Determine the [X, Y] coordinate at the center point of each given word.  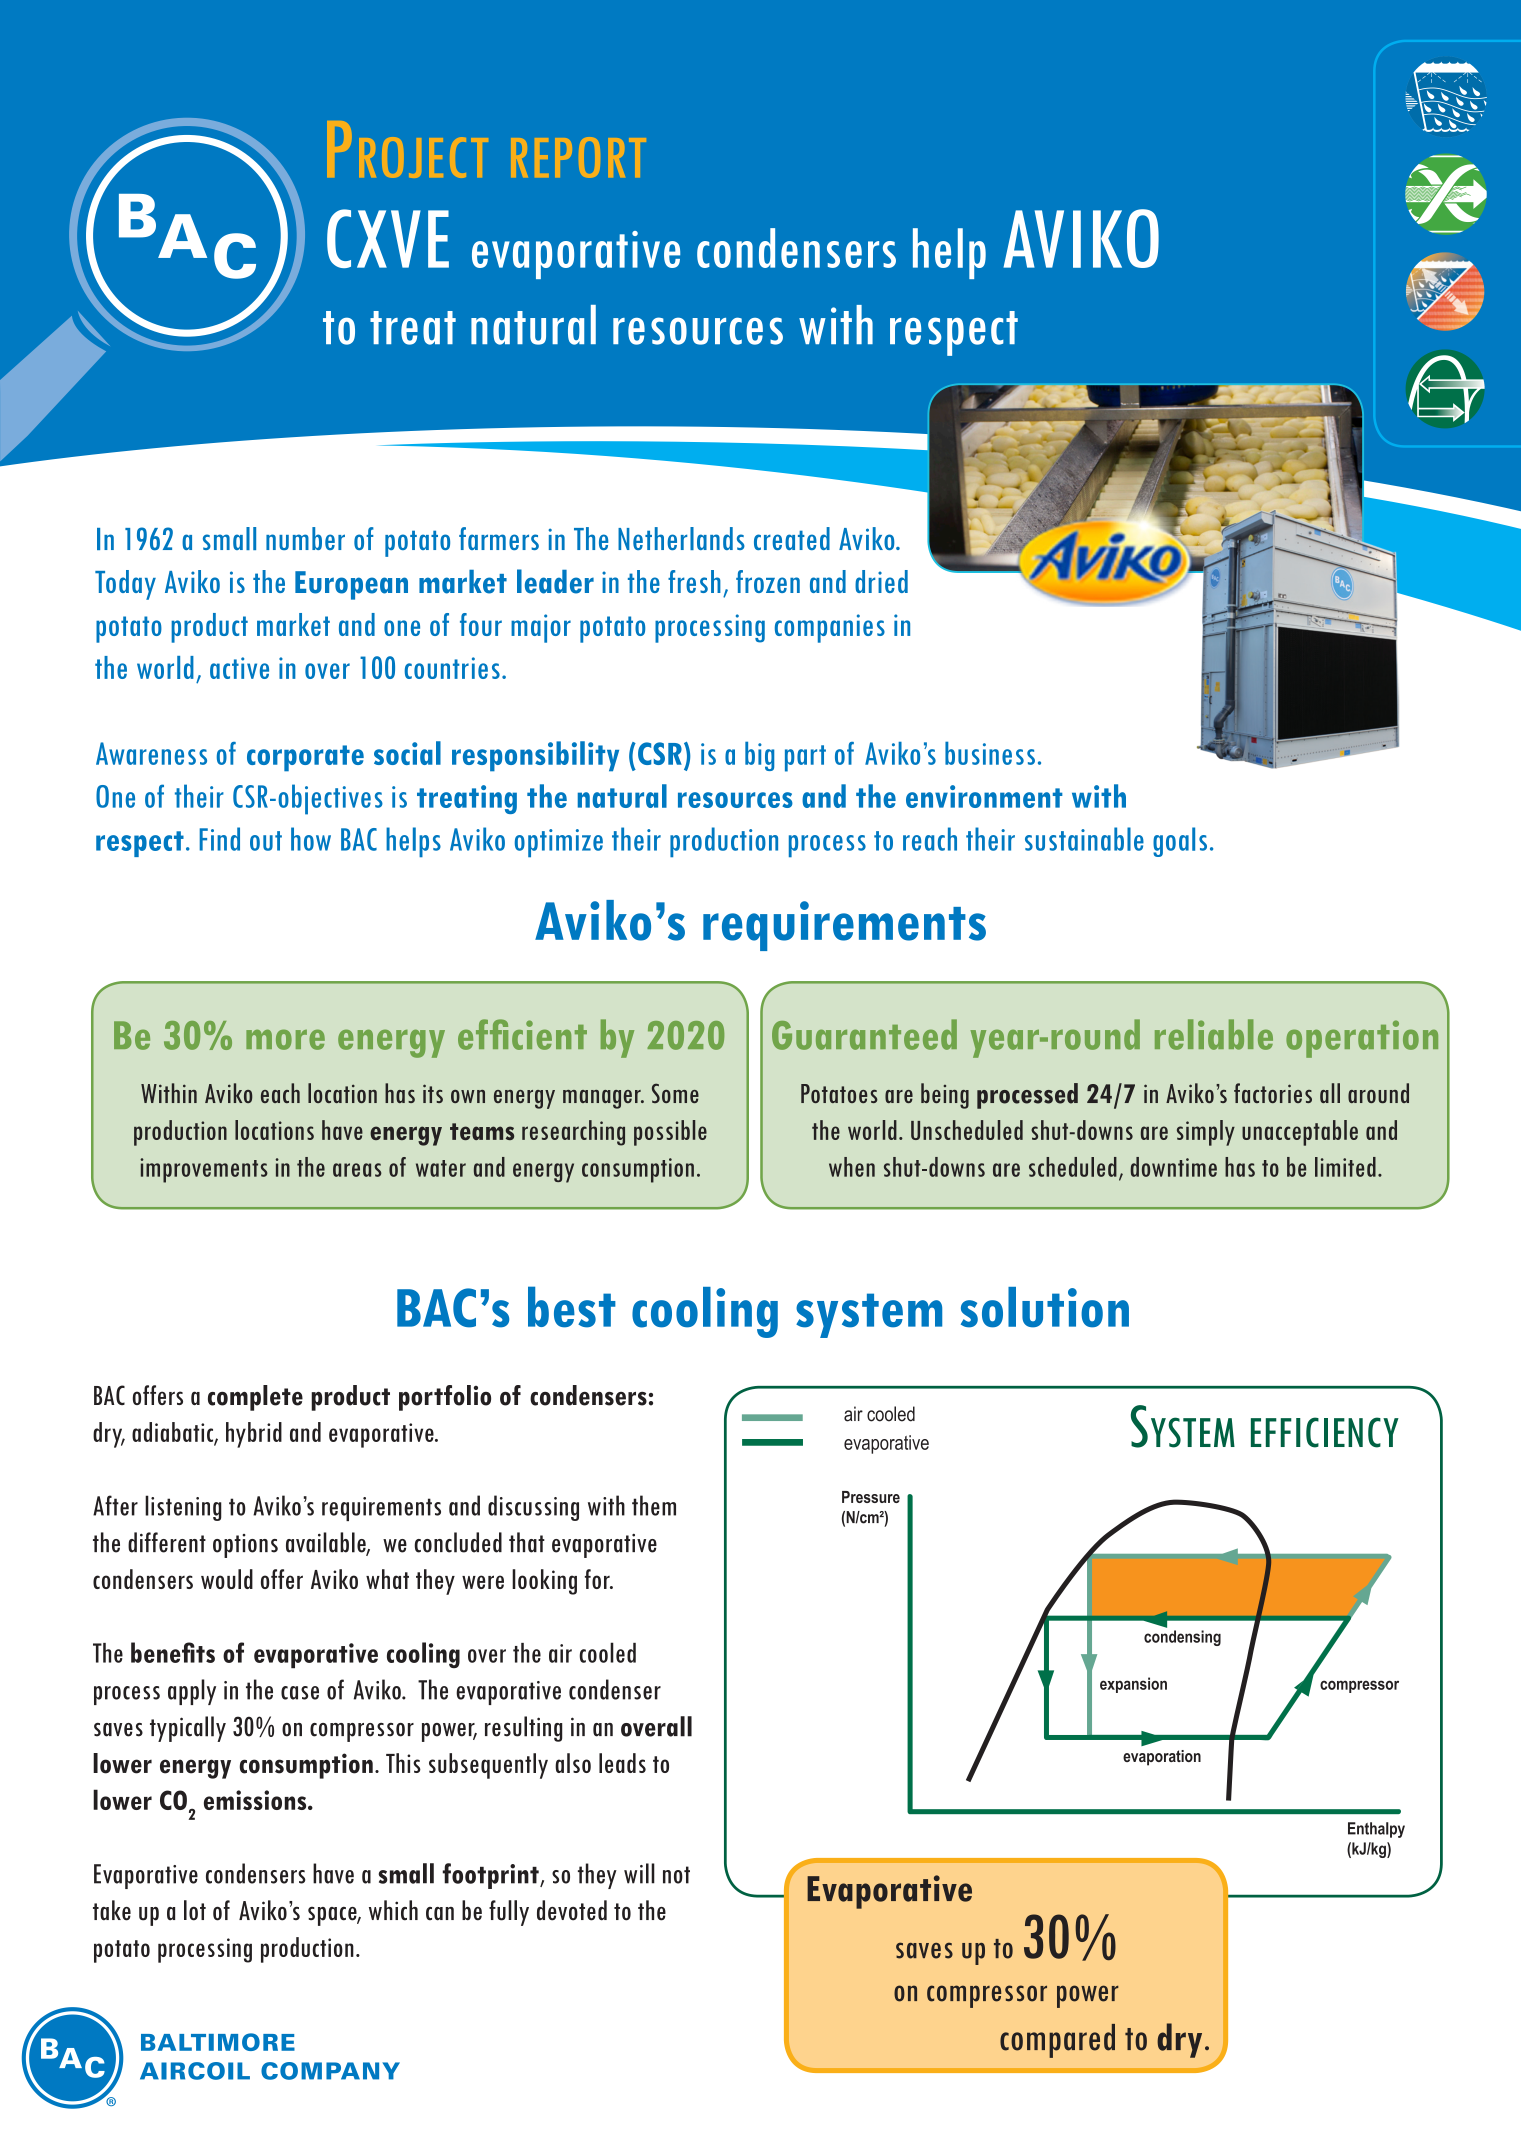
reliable [1214, 1034]
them [654, 1505]
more [285, 1040]
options [245, 1546]
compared [1057, 2041]
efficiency [1325, 1432]
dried [881, 581]
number [305, 538]
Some [675, 1093]
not [676, 1875]
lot [195, 1910]
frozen [768, 581]
